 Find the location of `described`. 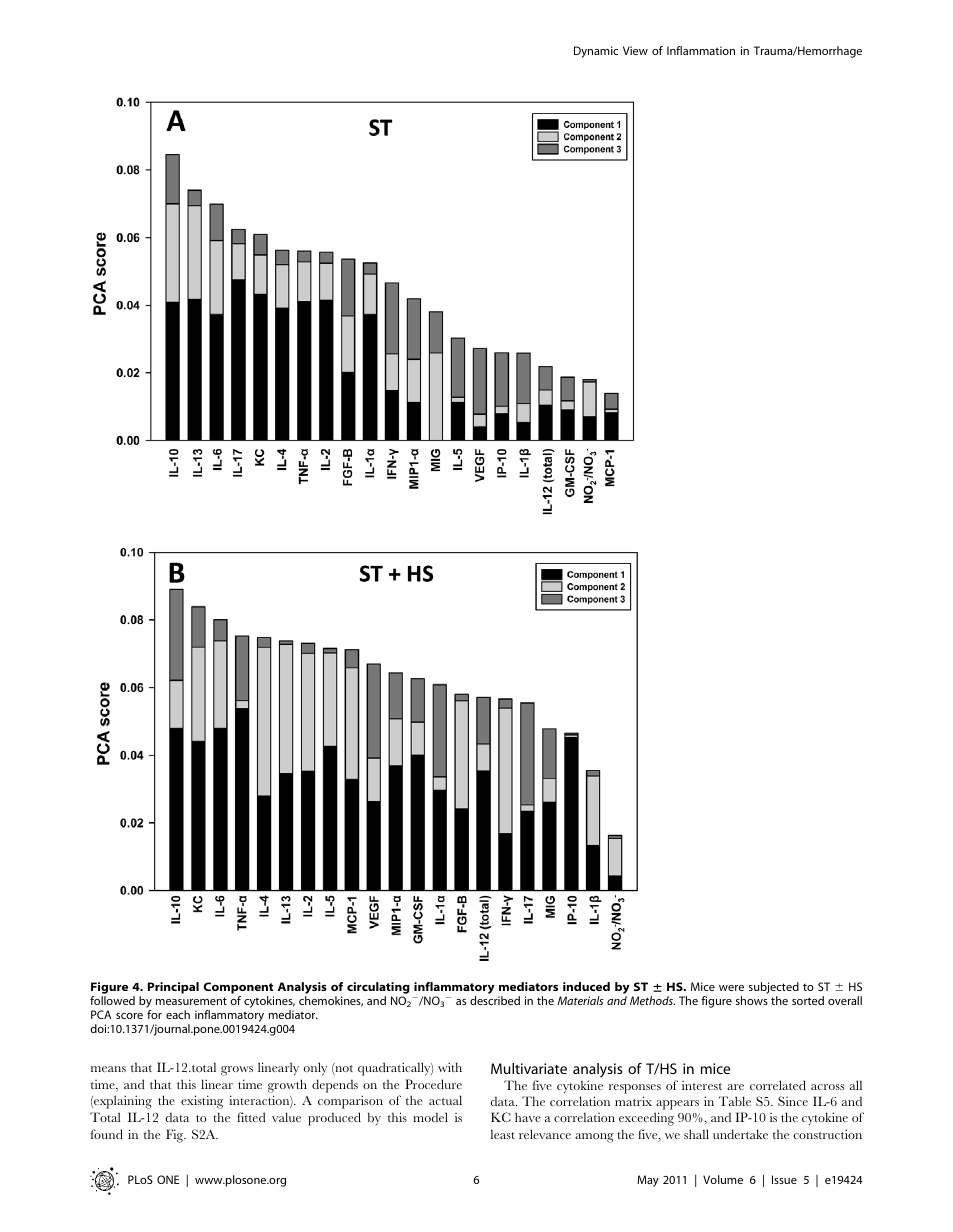

described is located at coordinates (495, 1000).
